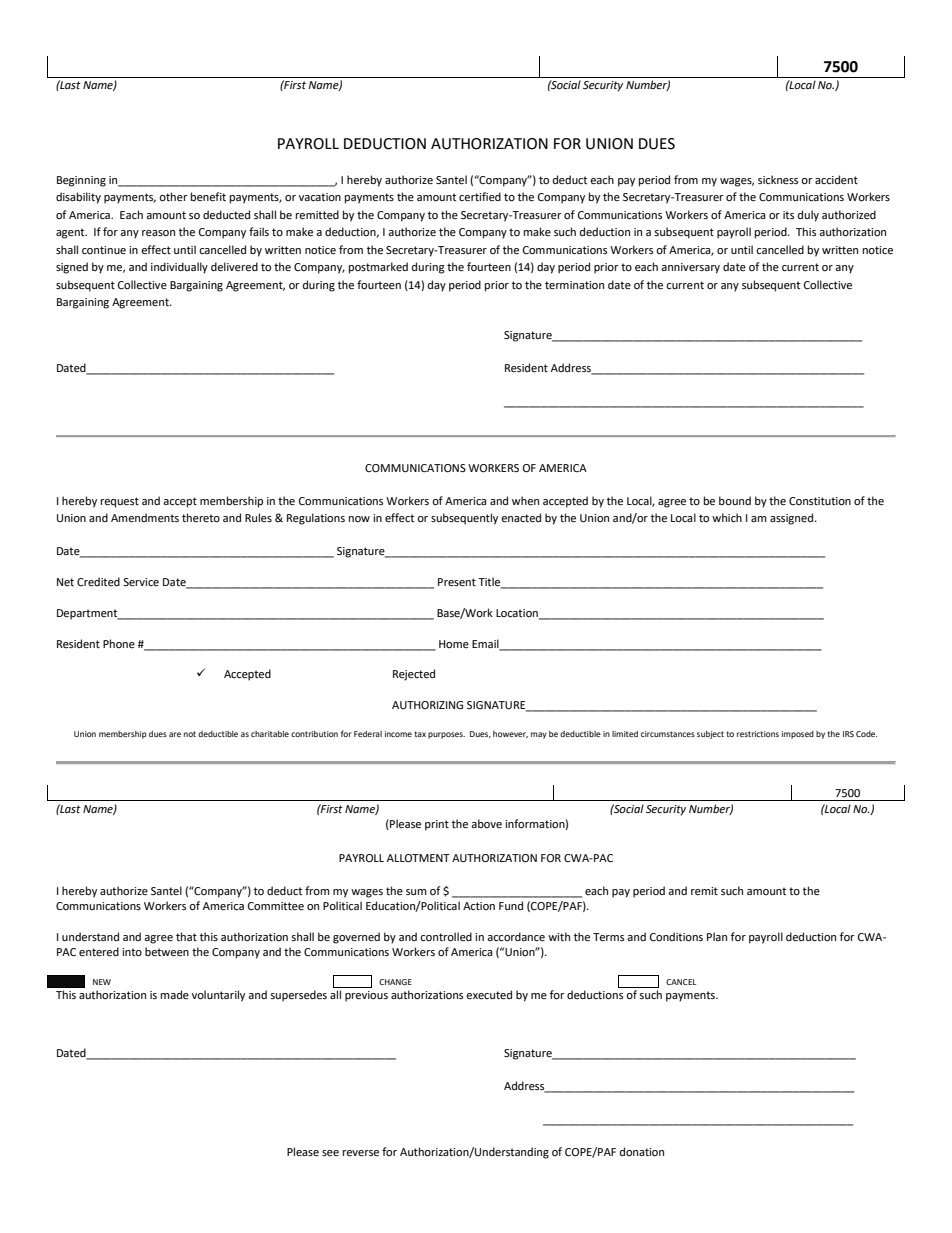  I want to click on bound, so click(735, 501).
